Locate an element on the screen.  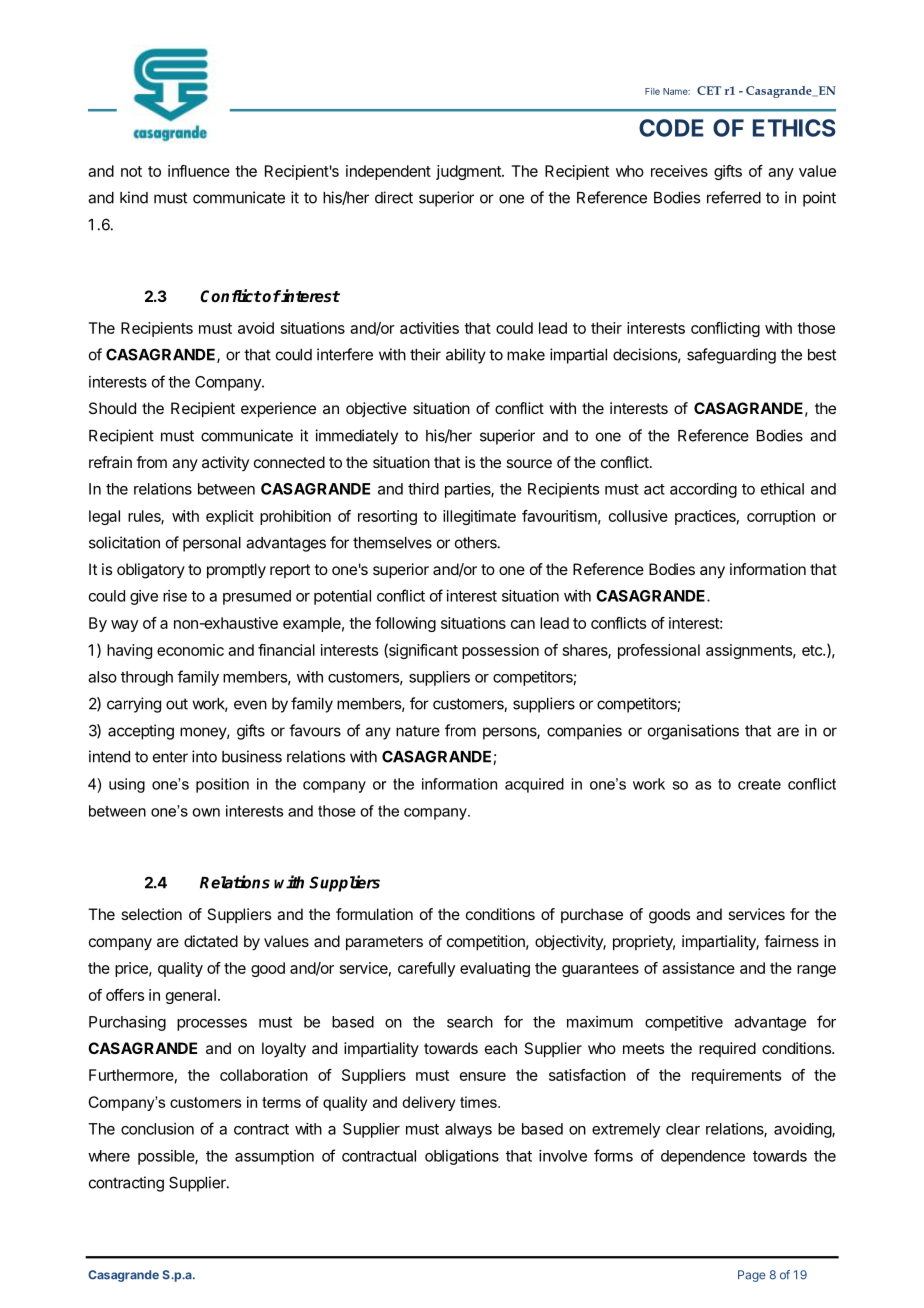
selection is located at coordinates (151, 914).
